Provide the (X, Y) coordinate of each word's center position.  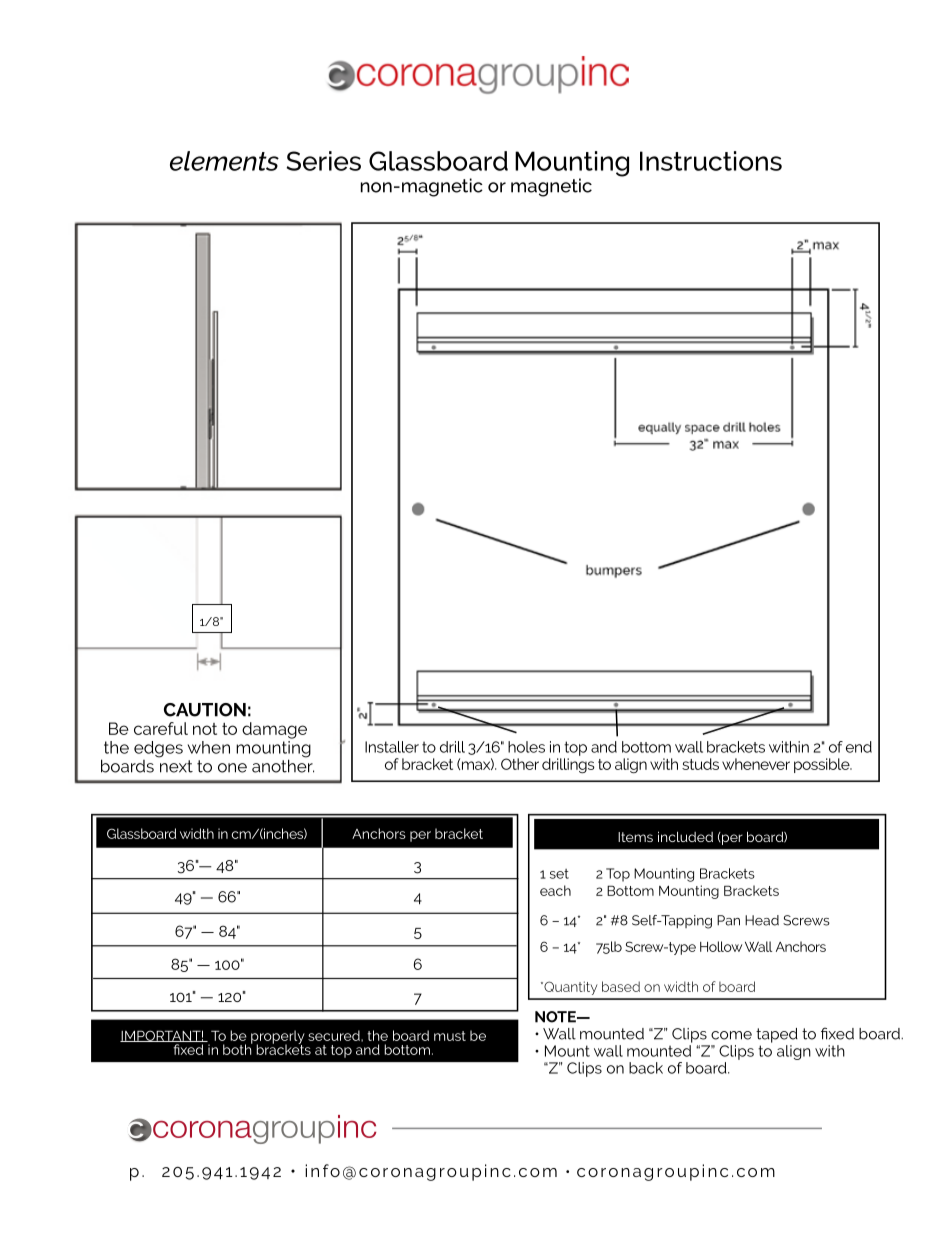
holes (526, 747)
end (859, 747)
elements (224, 161)
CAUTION (205, 710)
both (238, 1048)
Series (324, 161)
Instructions (711, 161)
